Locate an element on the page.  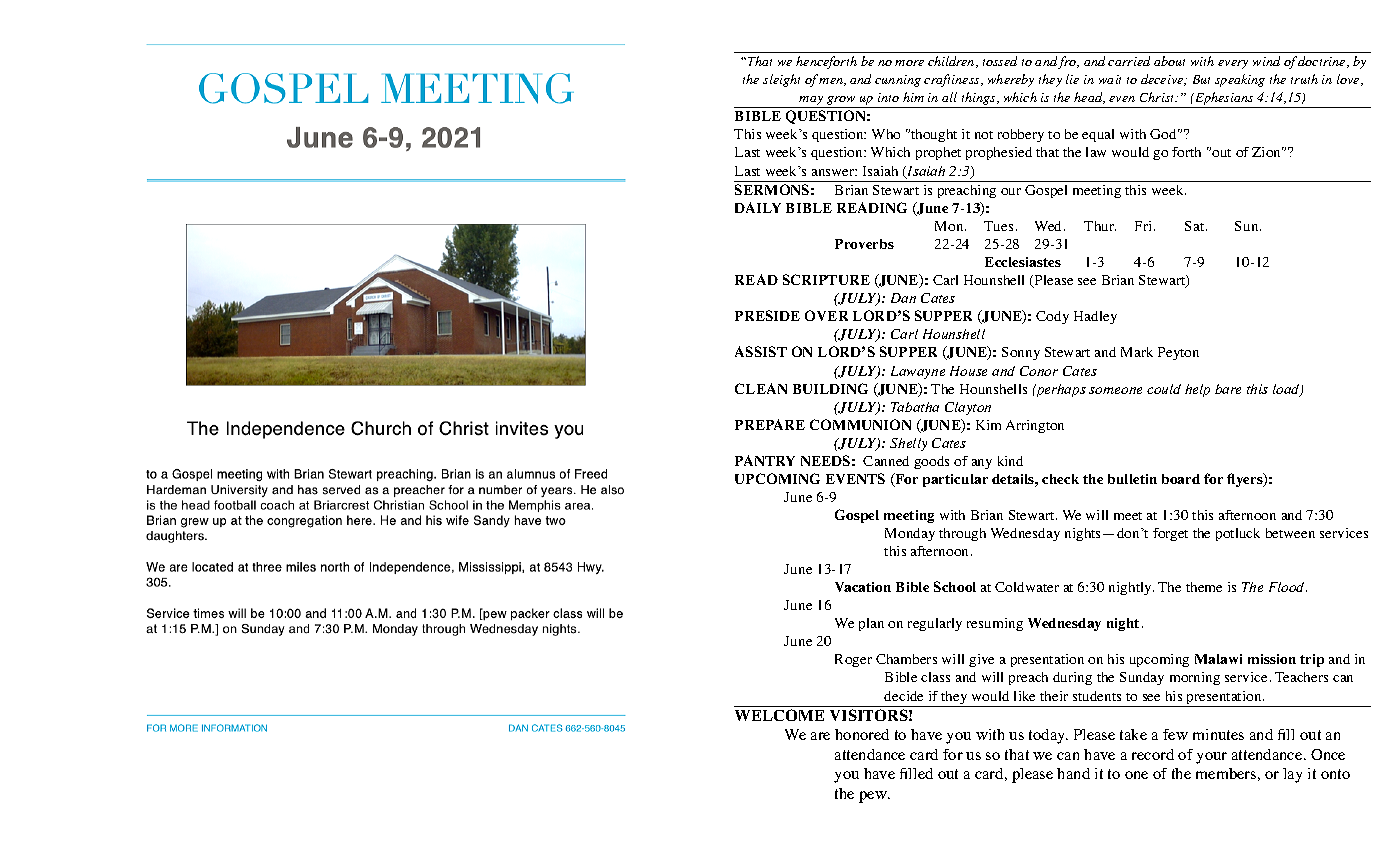
COMMUNION is located at coordinates (860, 424).
